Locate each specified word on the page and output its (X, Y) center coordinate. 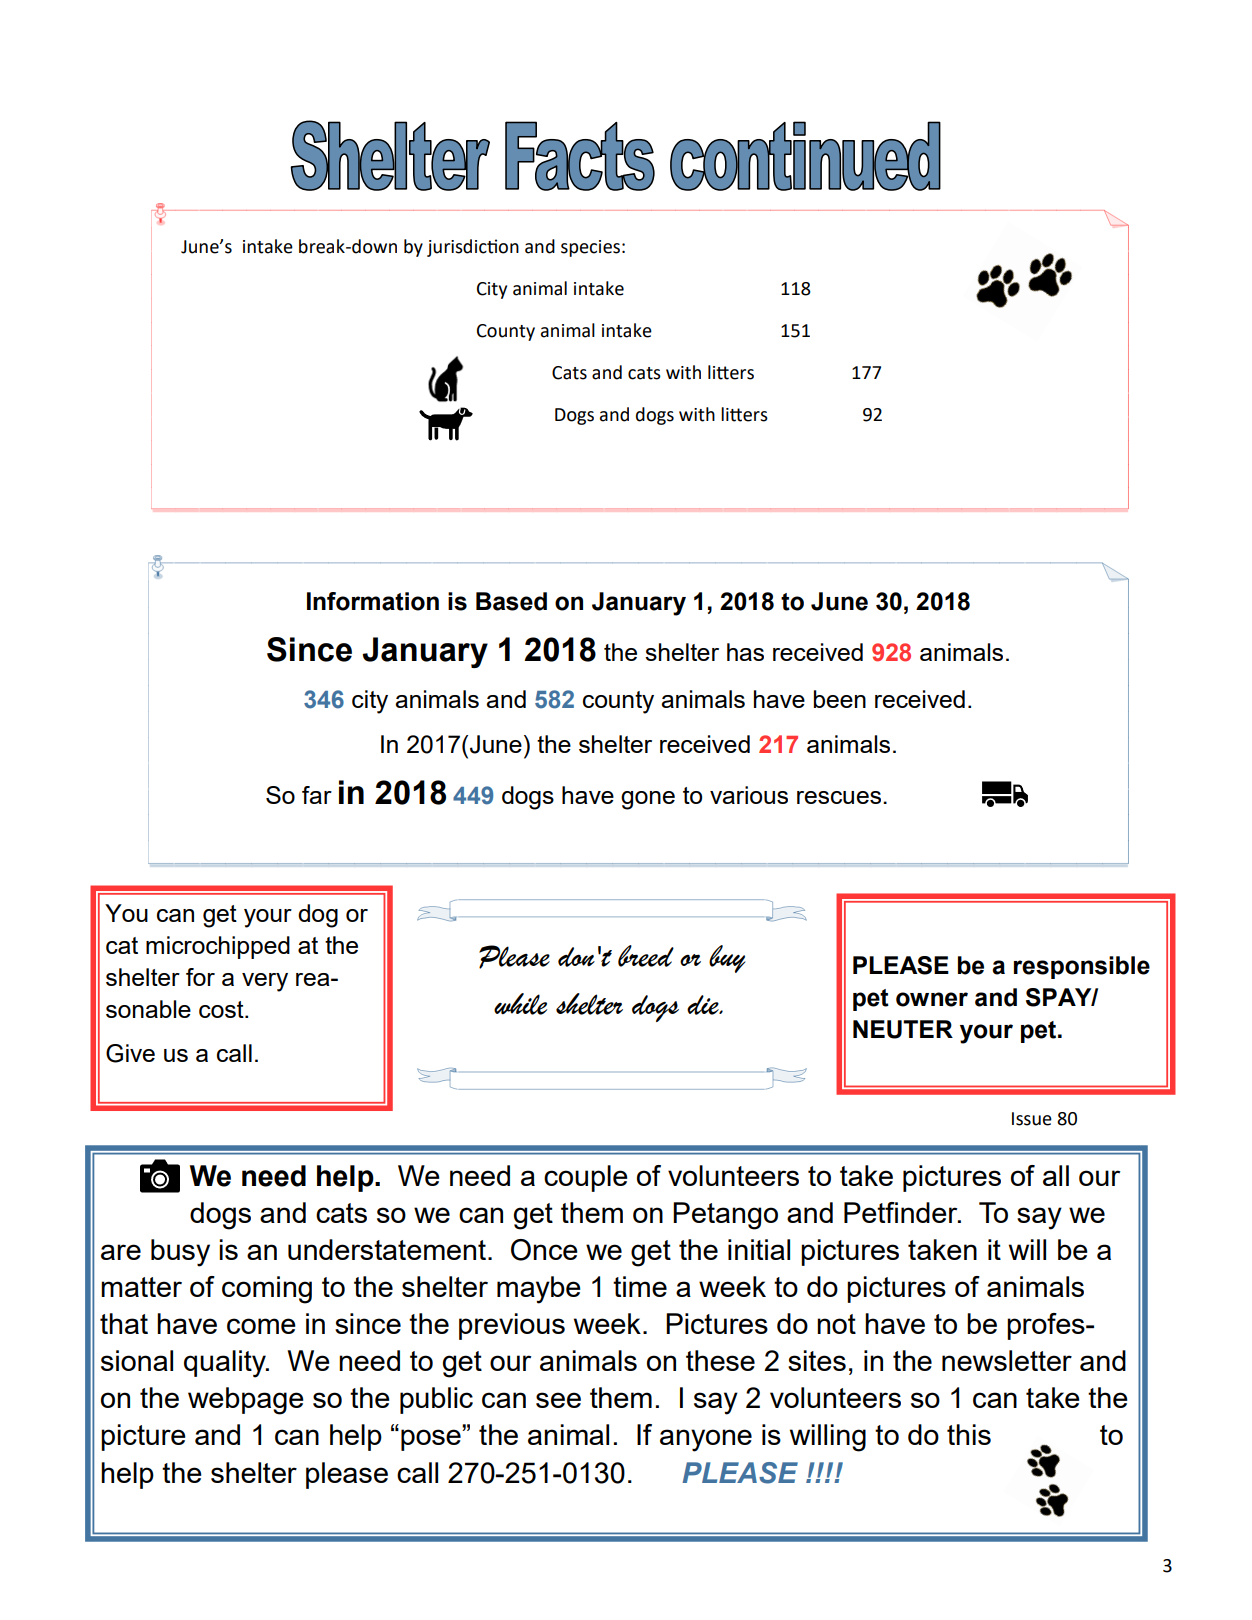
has (745, 652)
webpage (246, 1401)
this (969, 1434)
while (520, 1004)
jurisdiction (473, 248)
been (840, 699)
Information (373, 601)
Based (511, 601)
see (558, 1400)
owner (932, 999)
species (590, 248)
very (265, 982)
